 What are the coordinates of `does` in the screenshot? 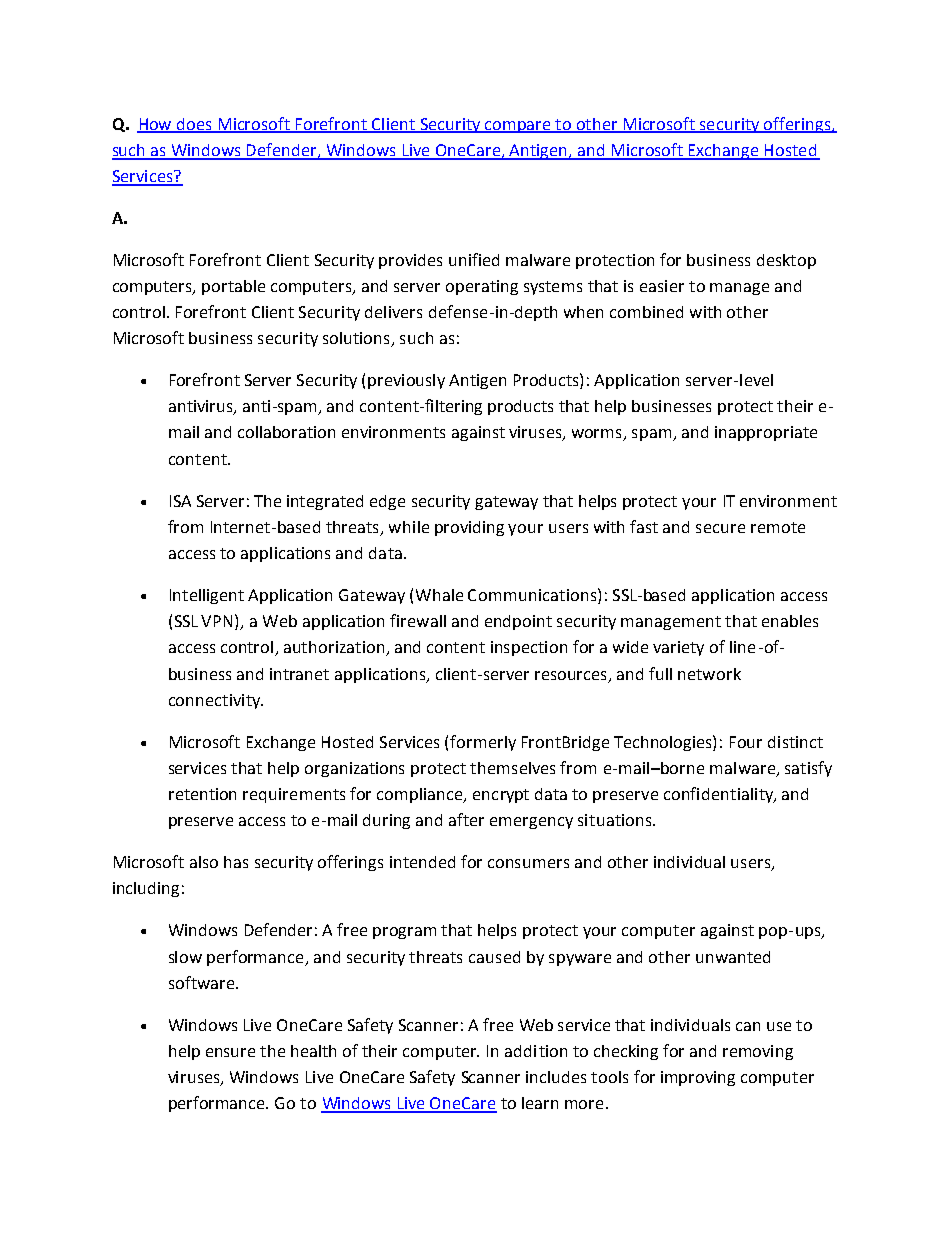 It's located at (194, 125).
